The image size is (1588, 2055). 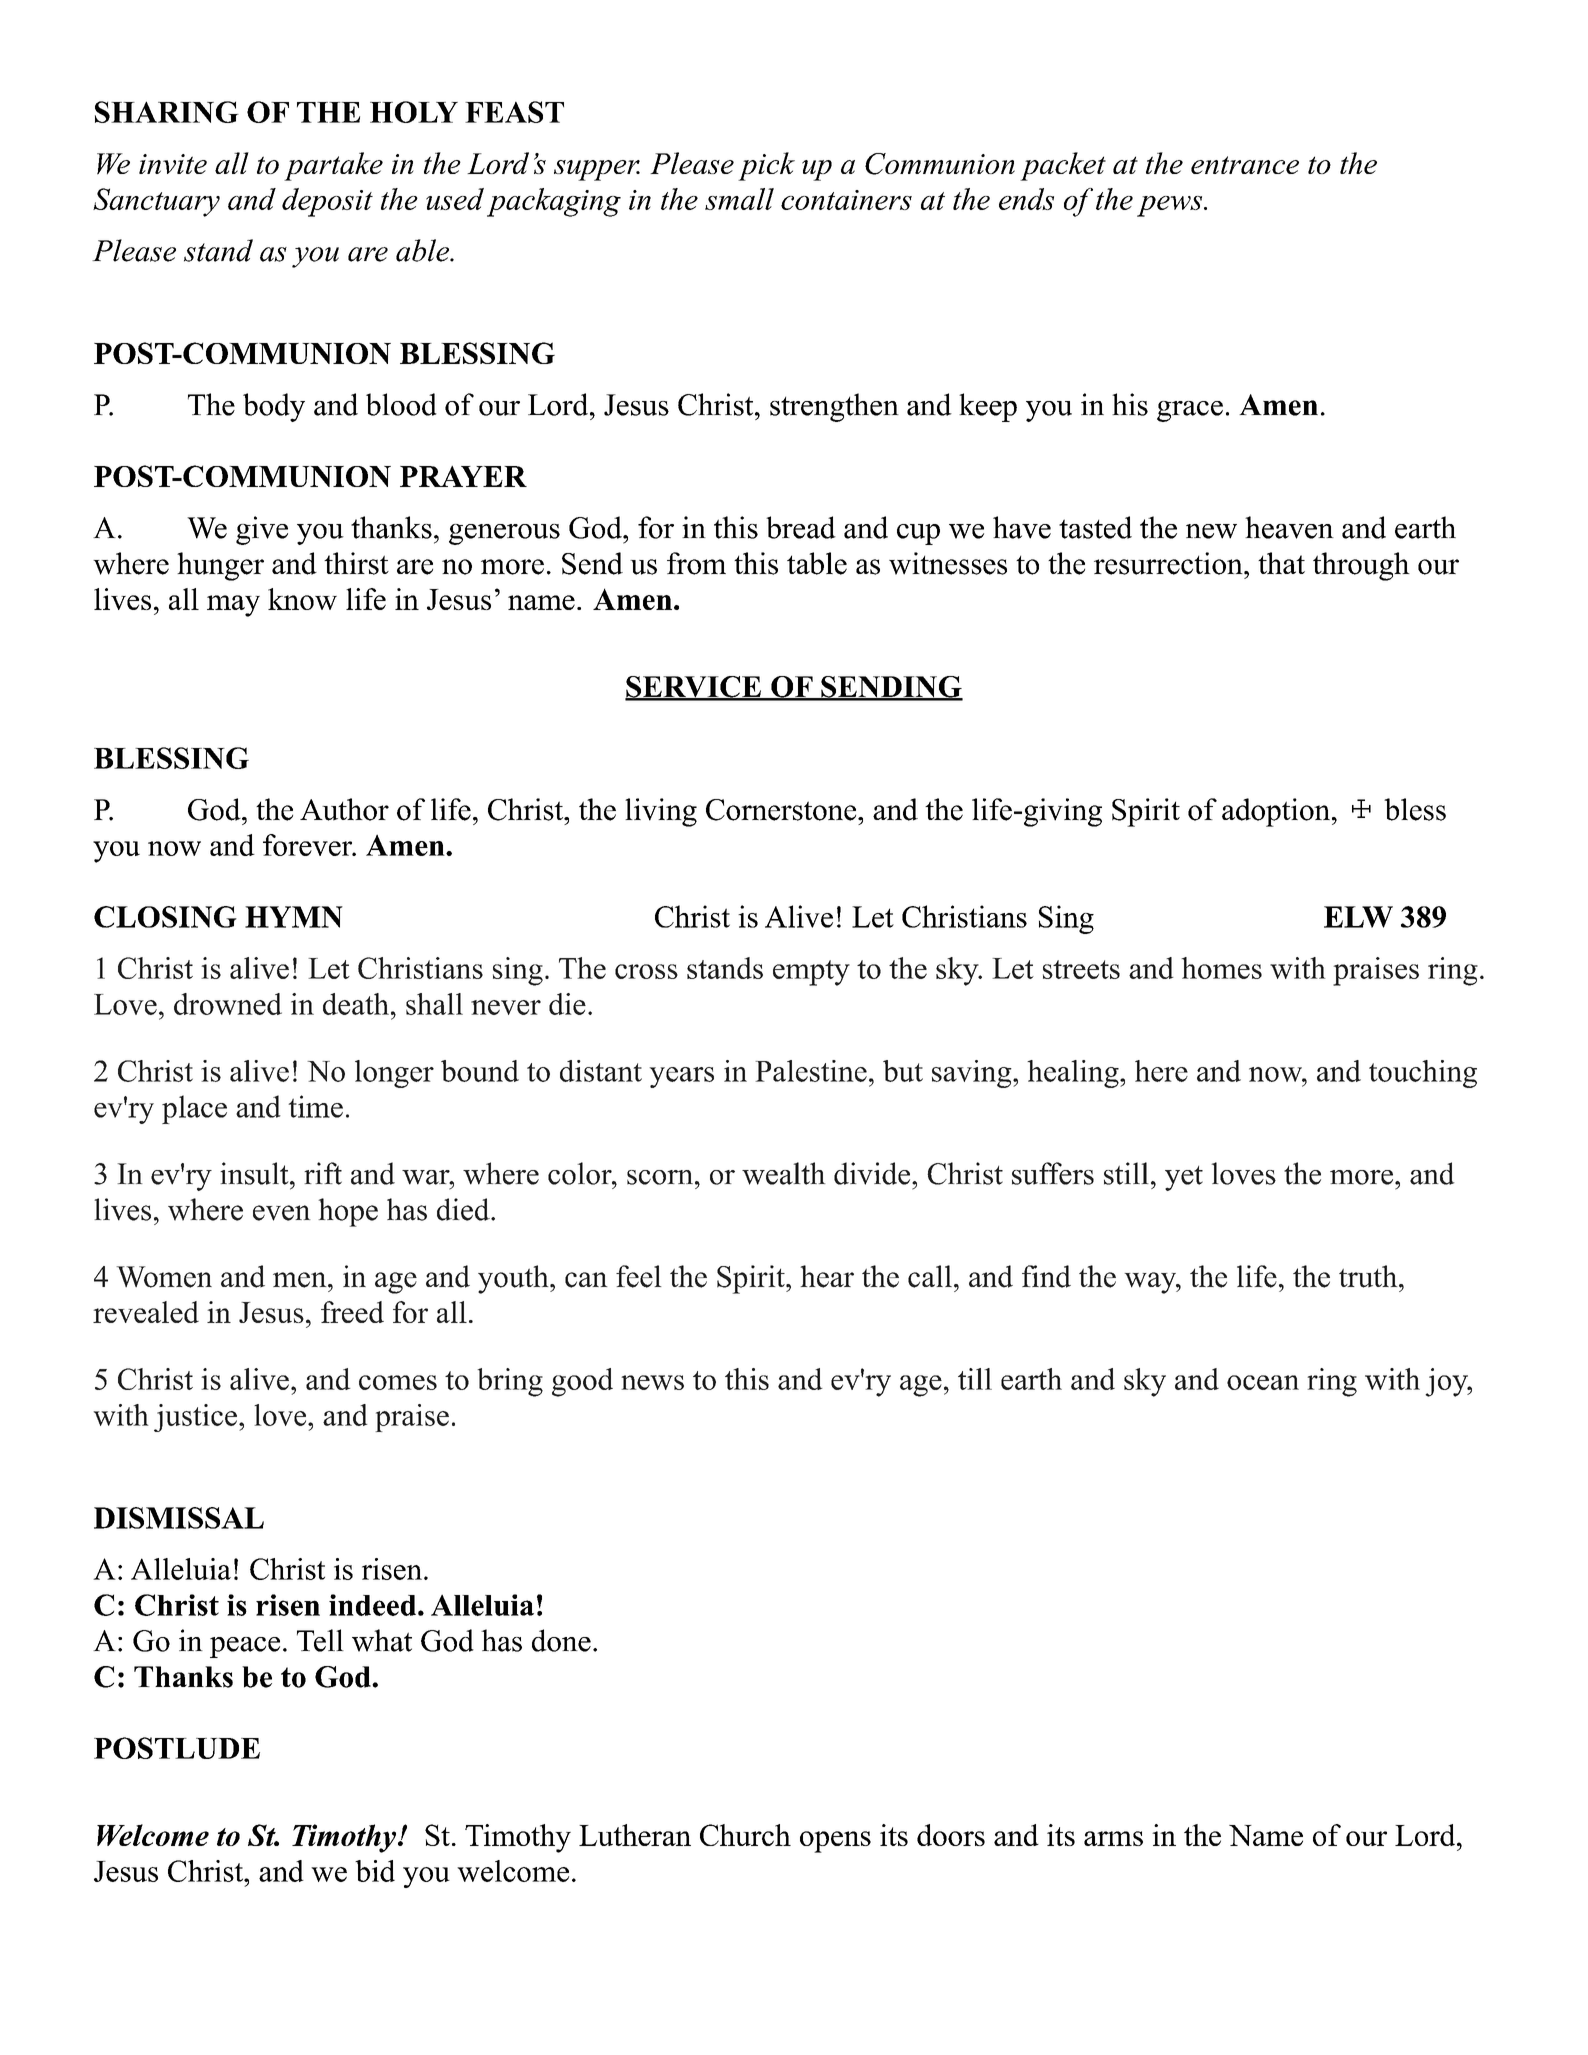 What do you see at coordinates (766, 166) in the page?
I see `pick` at bounding box center [766, 166].
